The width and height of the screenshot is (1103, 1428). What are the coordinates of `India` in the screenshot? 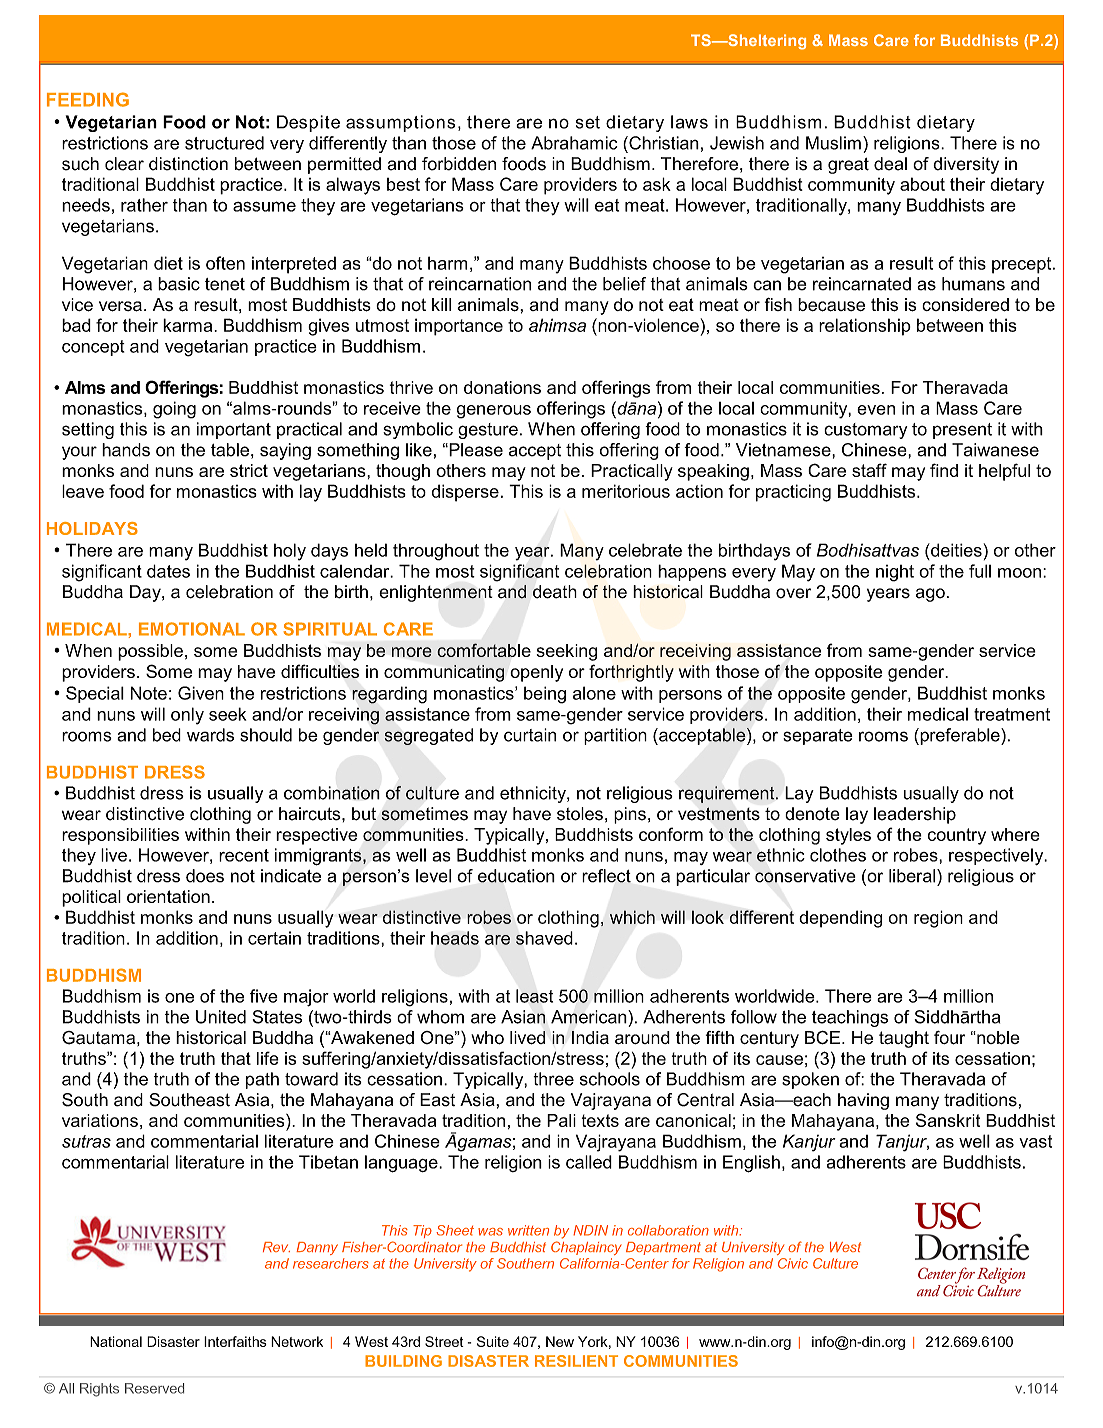 It's located at (590, 1037).
